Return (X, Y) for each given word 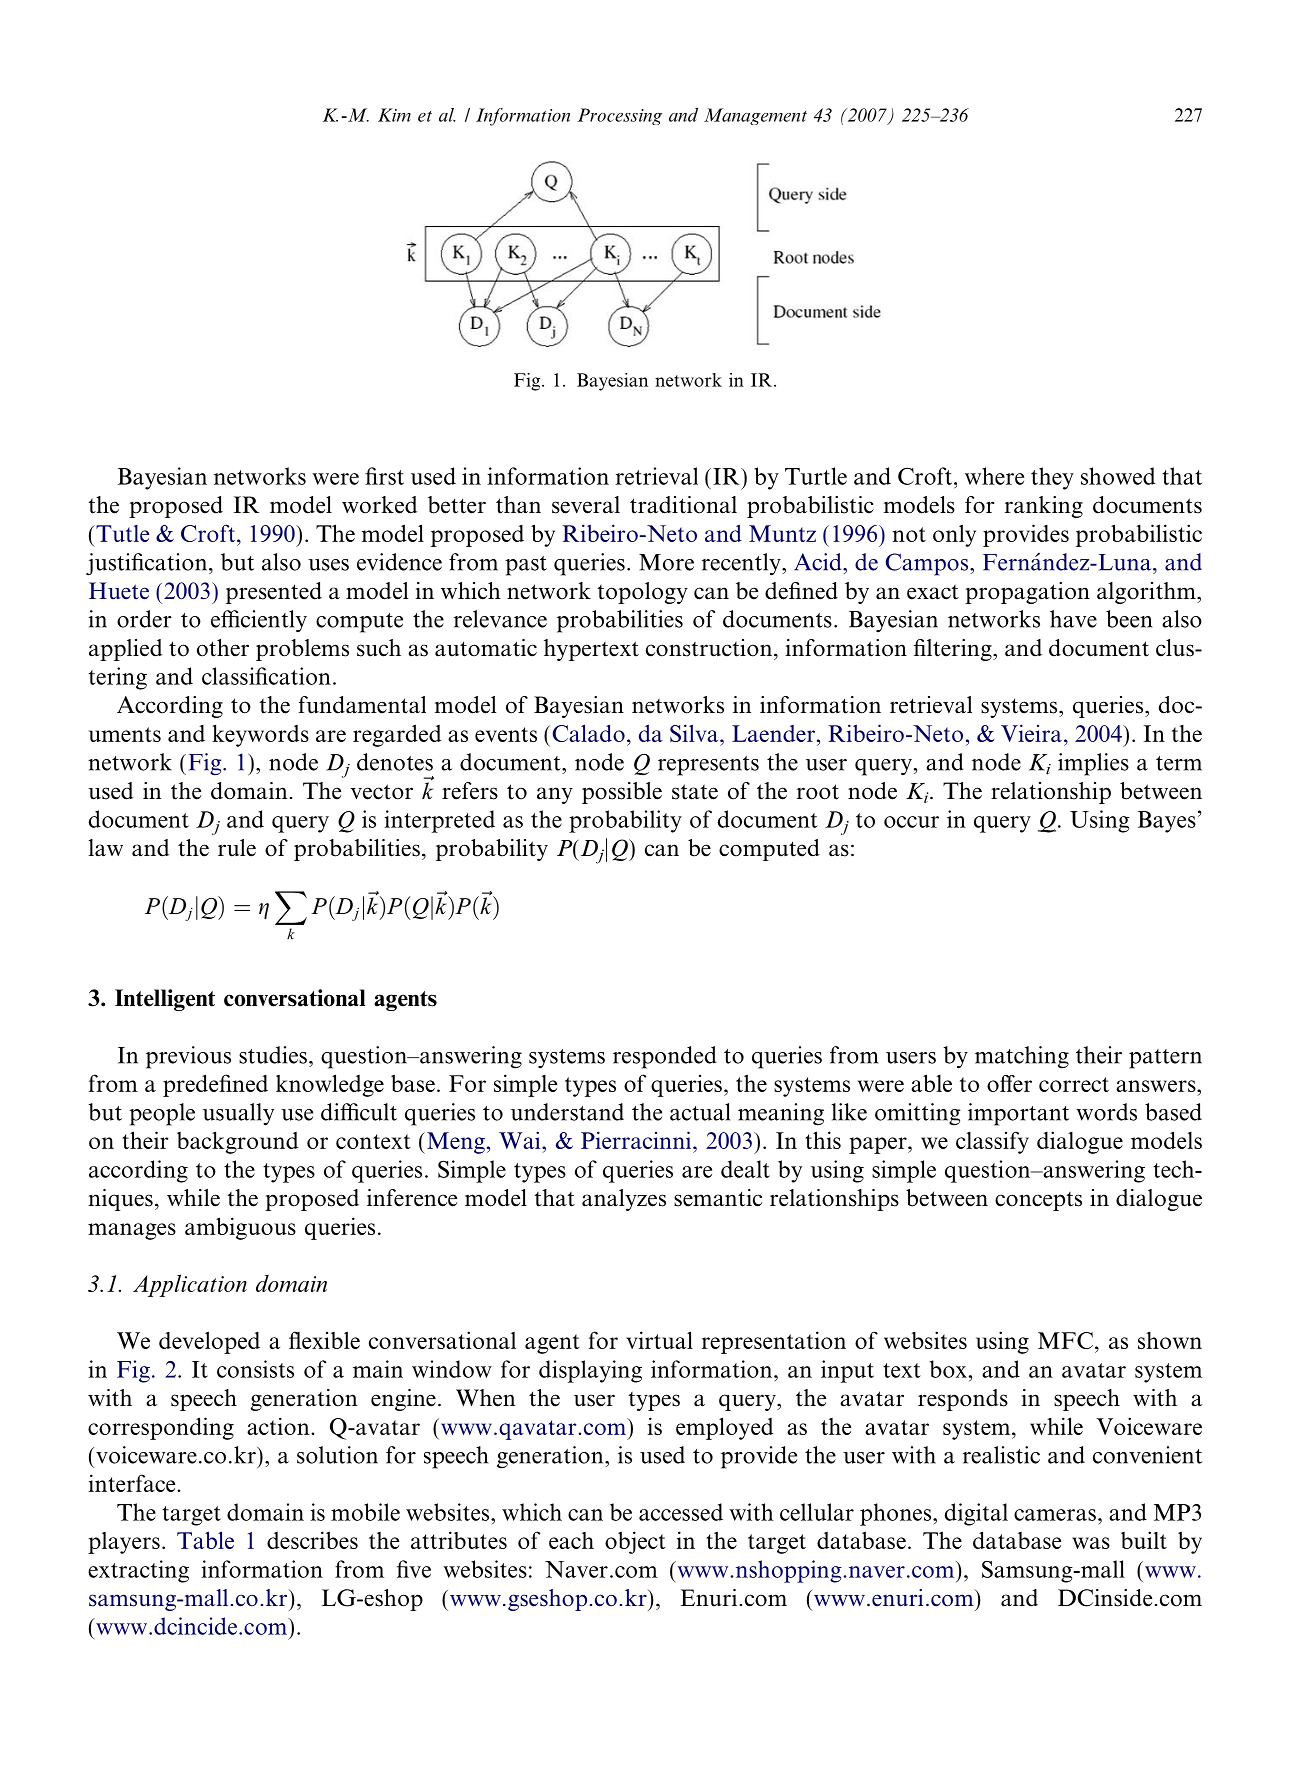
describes (312, 1540)
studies (273, 1055)
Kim (394, 115)
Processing (619, 116)
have (1073, 619)
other (223, 648)
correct (1074, 1084)
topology (643, 593)
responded (665, 1057)
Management (755, 116)
